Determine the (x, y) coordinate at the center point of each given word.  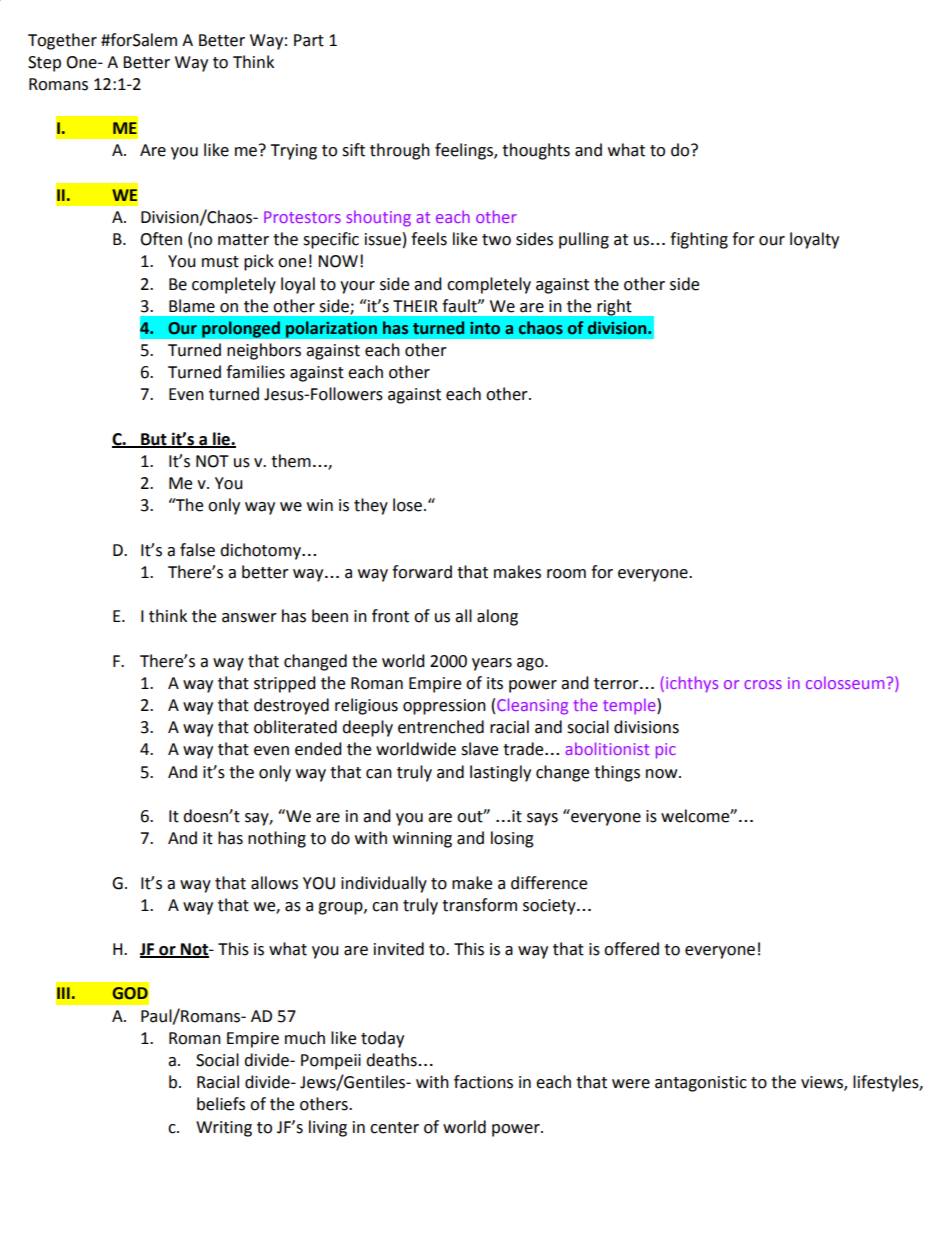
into (485, 328)
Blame (192, 306)
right (614, 307)
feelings (465, 151)
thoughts (536, 151)
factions (483, 1082)
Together (62, 41)
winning (422, 840)
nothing (277, 839)
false (197, 550)
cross (763, 684)
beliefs (221, 1104)
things (617, 773)
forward (422, 572)
